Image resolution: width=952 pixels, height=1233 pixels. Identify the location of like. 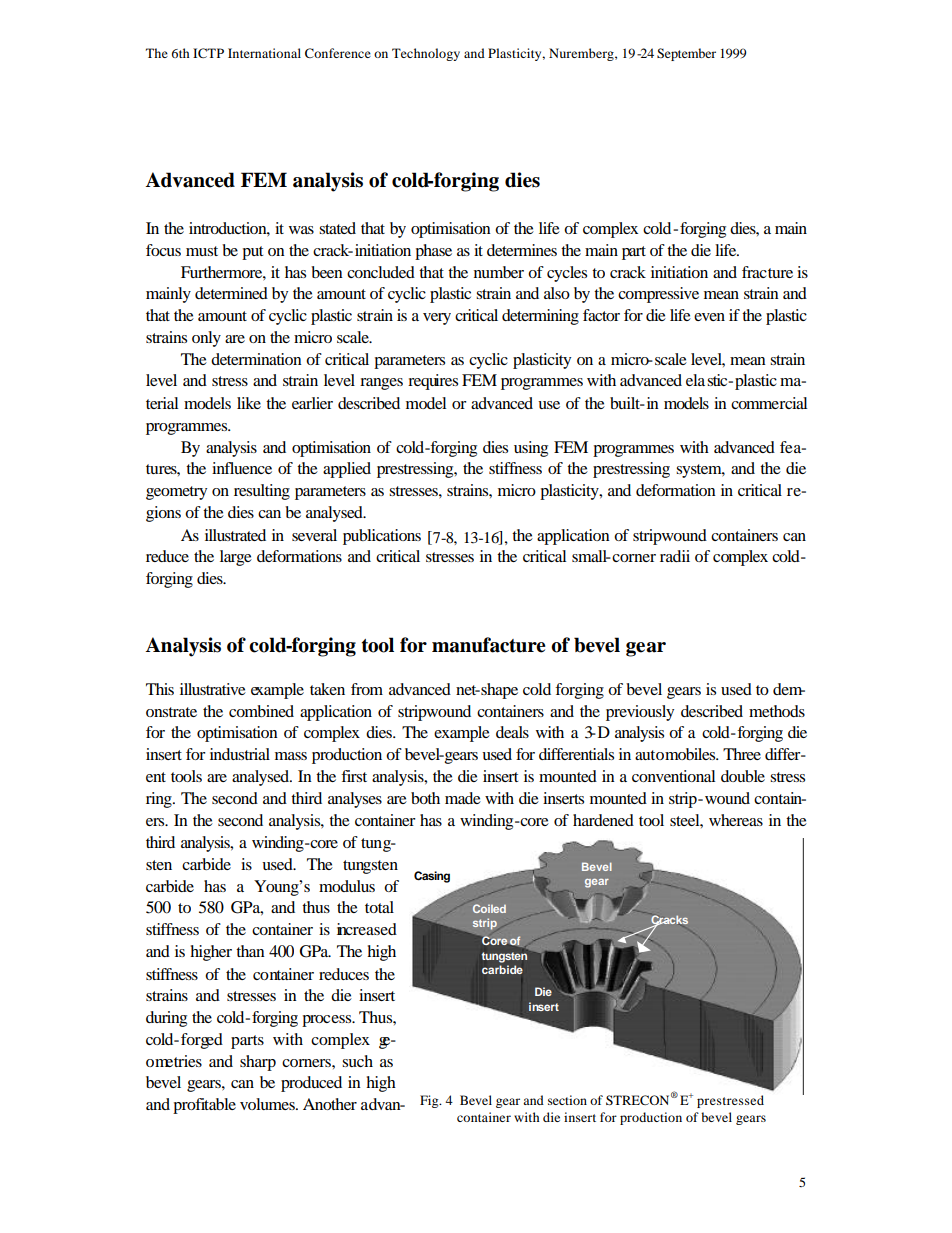
(249, 403).
